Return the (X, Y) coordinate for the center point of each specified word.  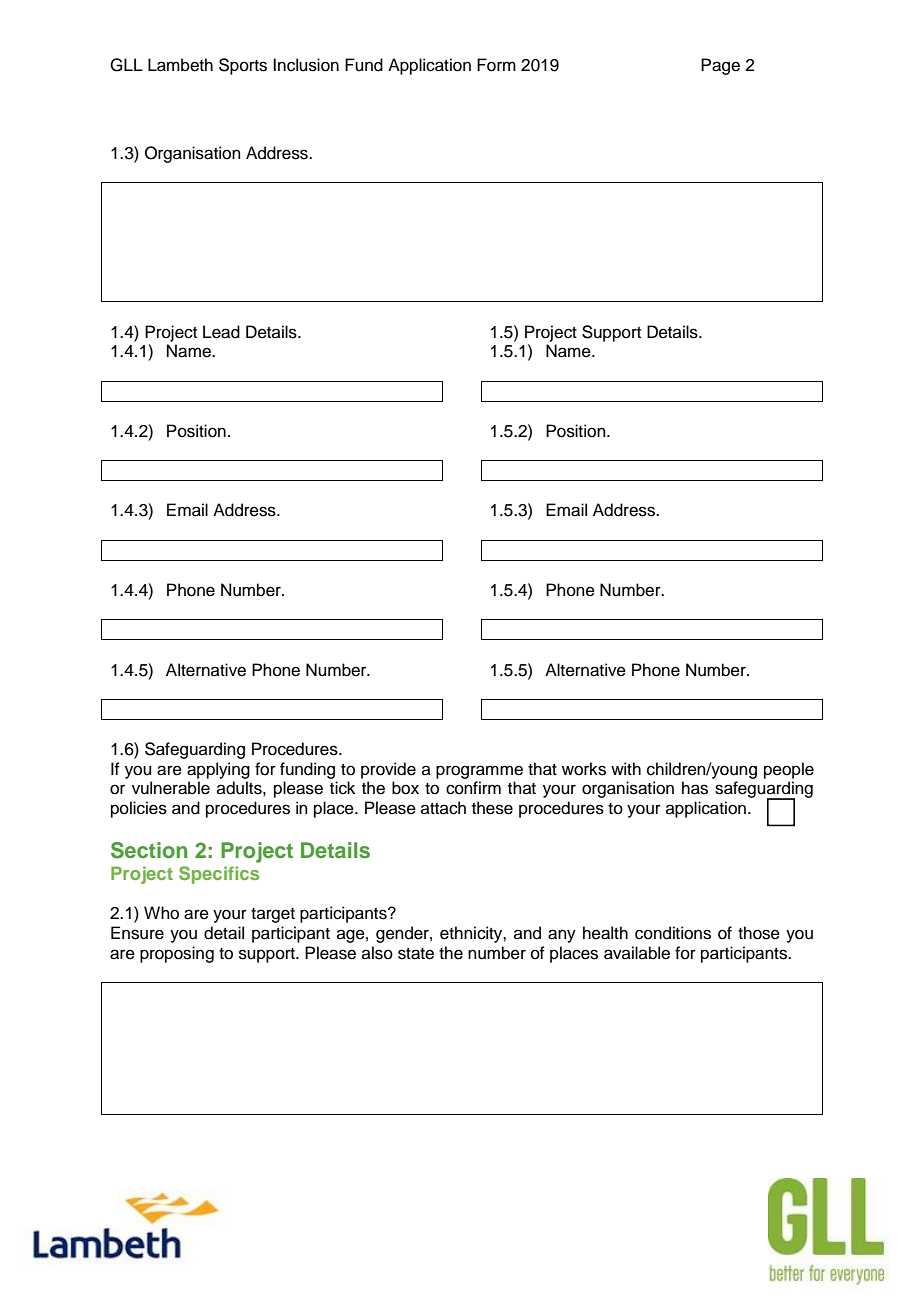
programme (479, 772)
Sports (243, 66)
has (695, 788)
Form (496, 65)
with (626, 768)
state (416, 954)
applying (218, 770)
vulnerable (171, 788)
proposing (177, 954)
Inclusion (306, 65)
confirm (473, 788)
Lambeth (180, 65)
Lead (221, 332)
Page (720, 66)
